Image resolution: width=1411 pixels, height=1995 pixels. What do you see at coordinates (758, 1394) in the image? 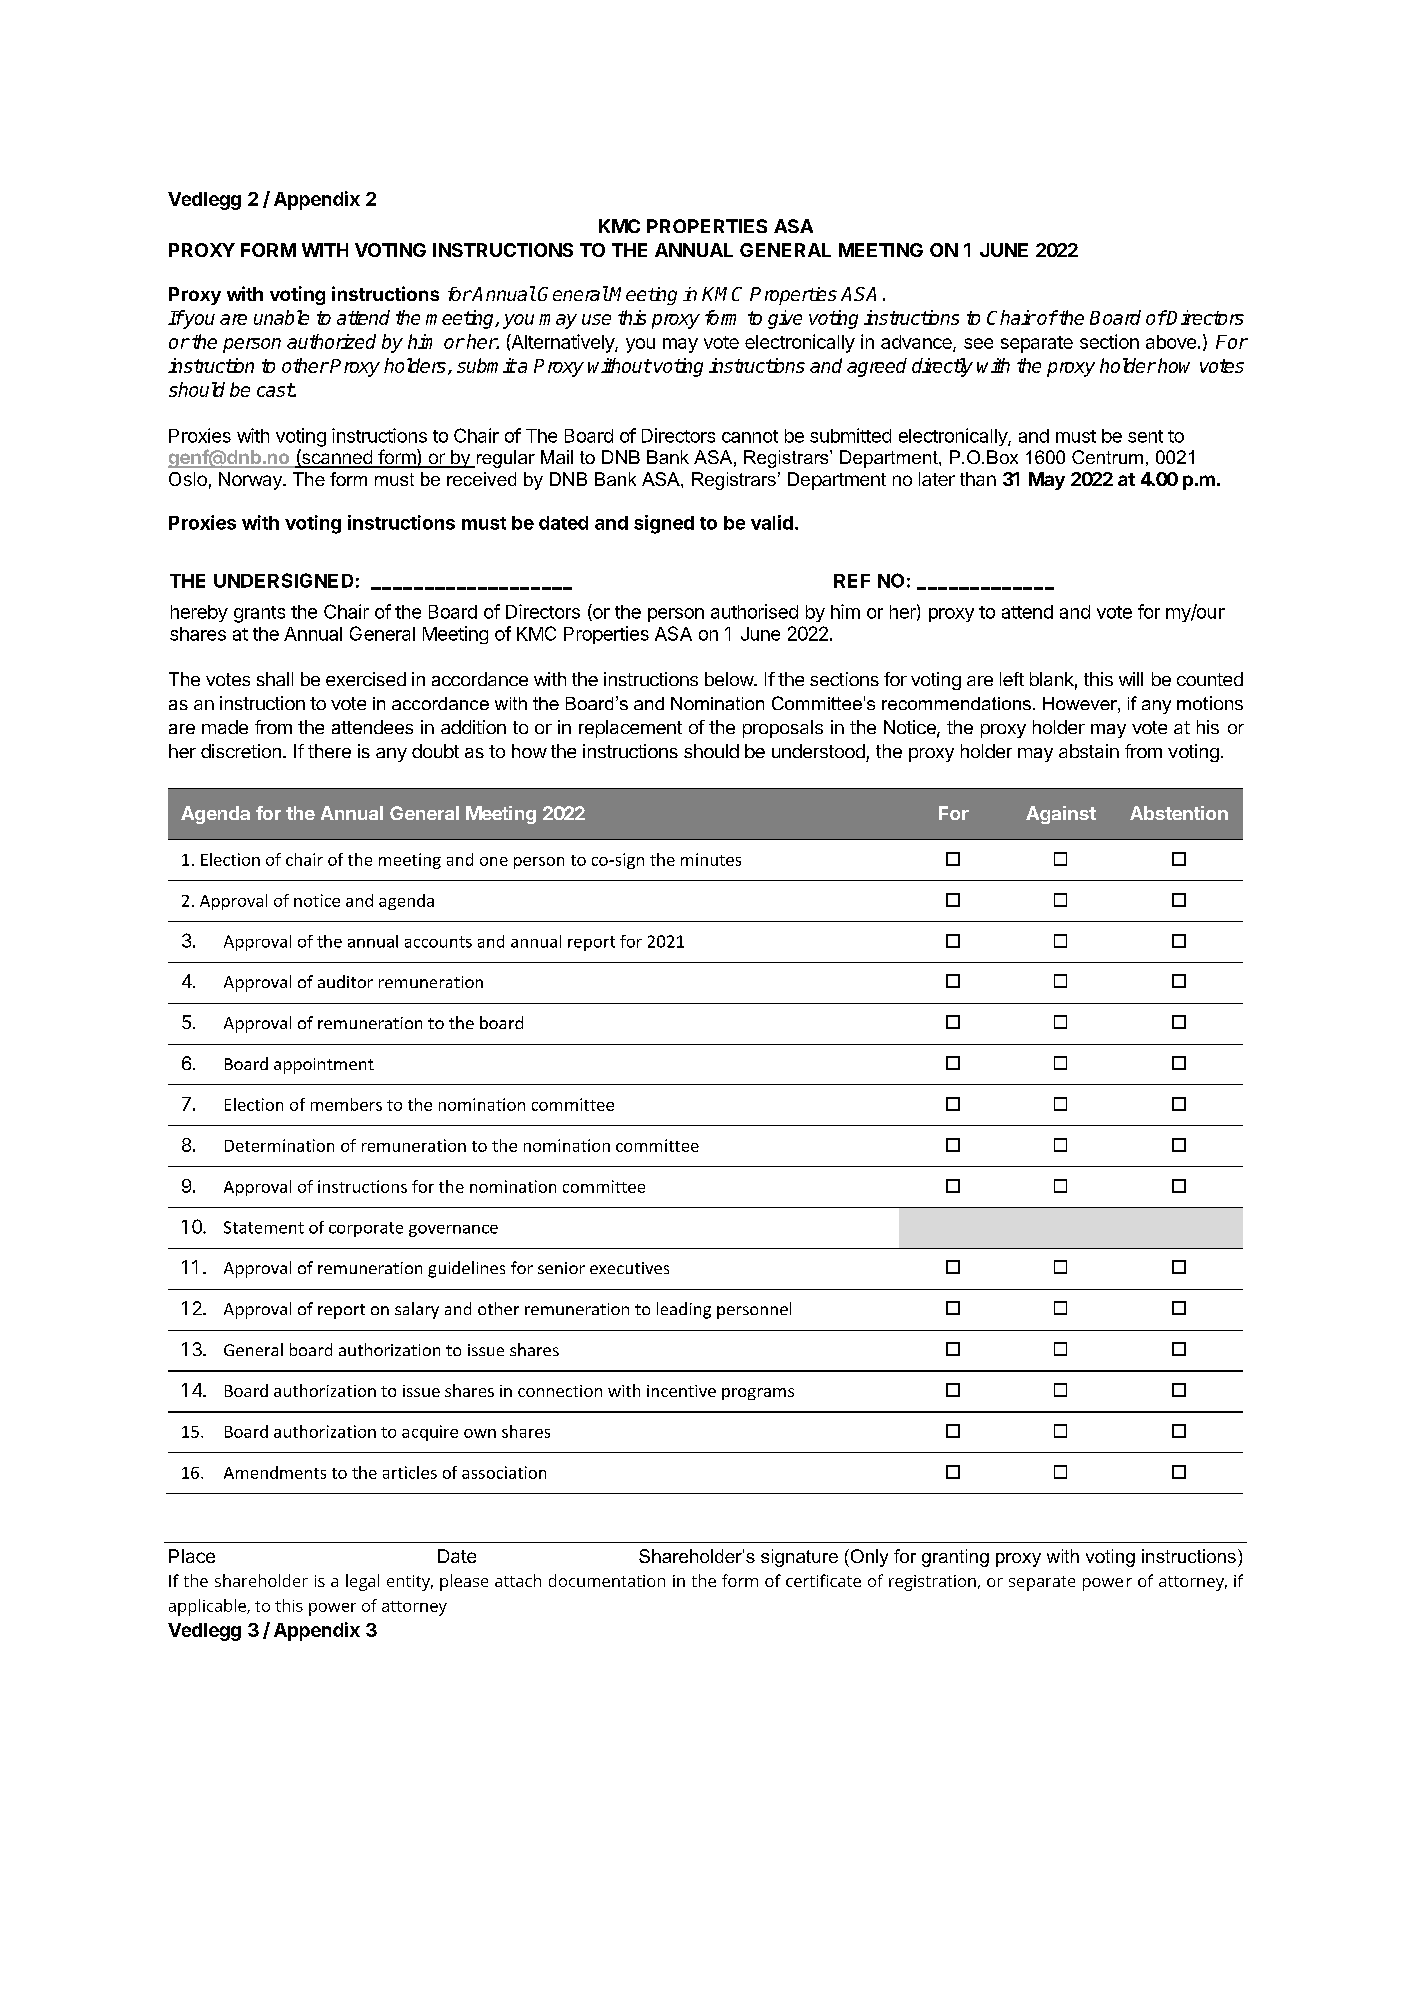
I see `programs` at bounding box center [758, 1394].
